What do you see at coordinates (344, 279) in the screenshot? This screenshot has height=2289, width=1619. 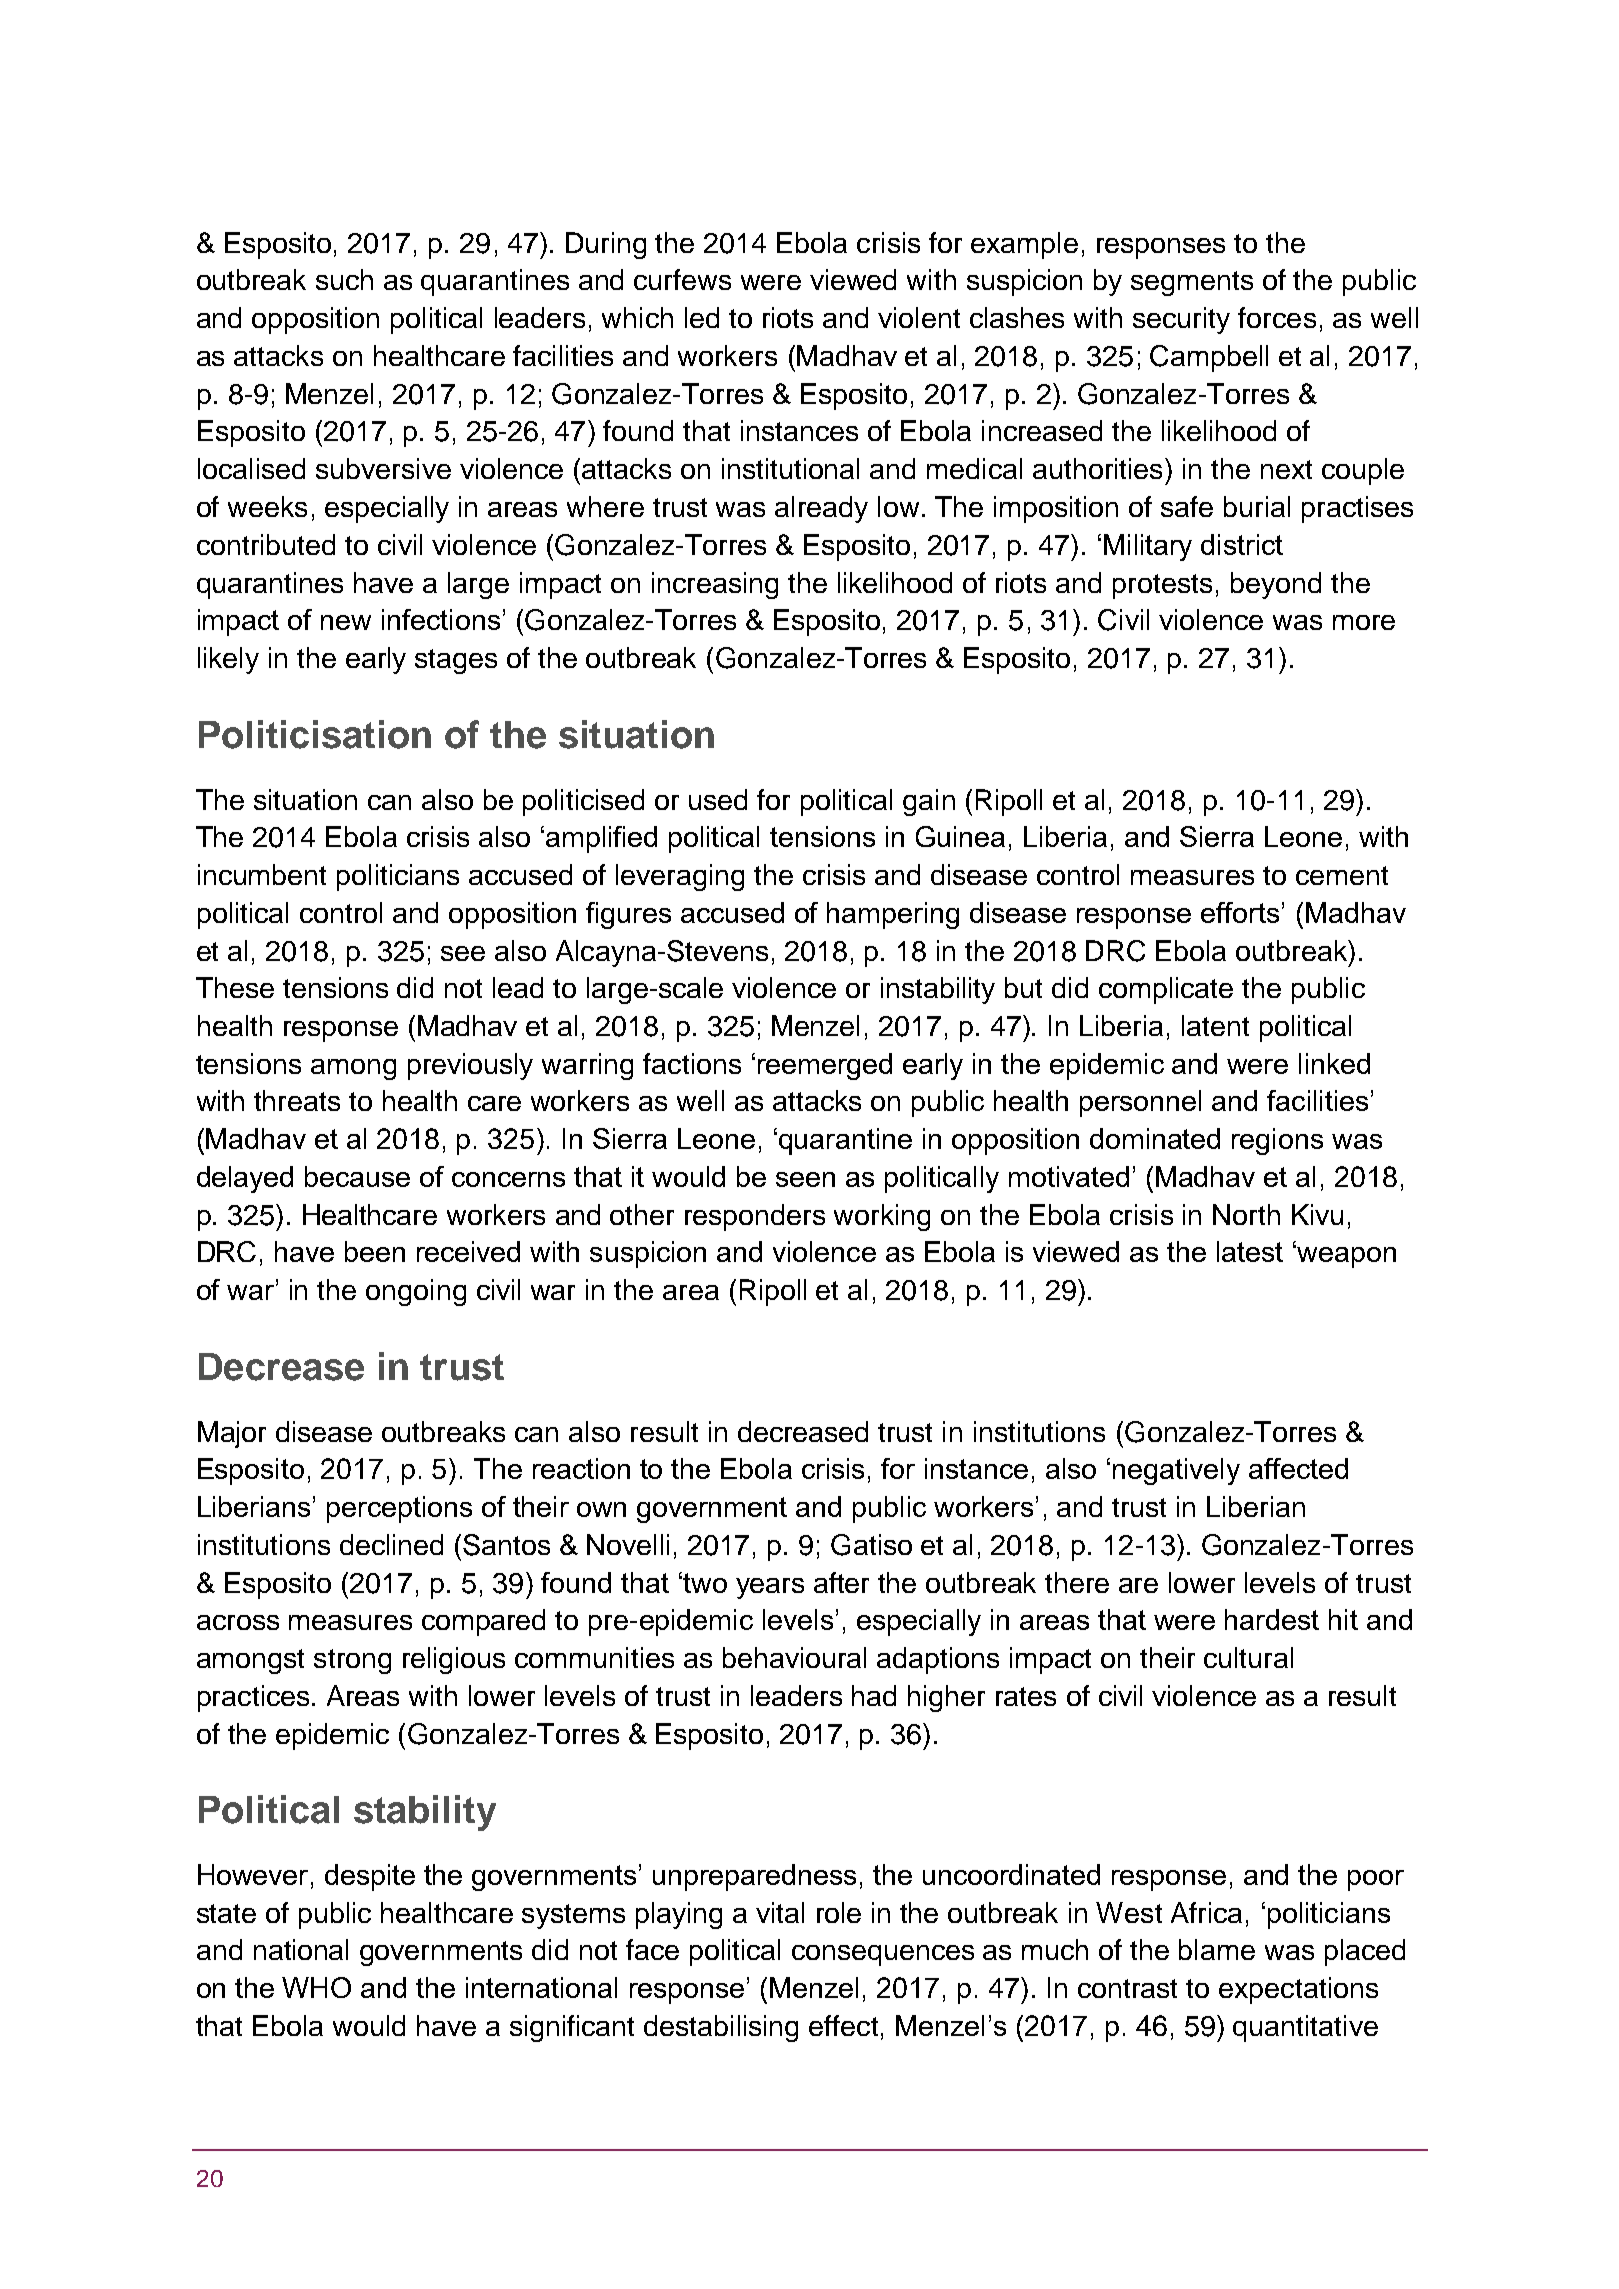 I see `such` at bounding box center [344, 279].
